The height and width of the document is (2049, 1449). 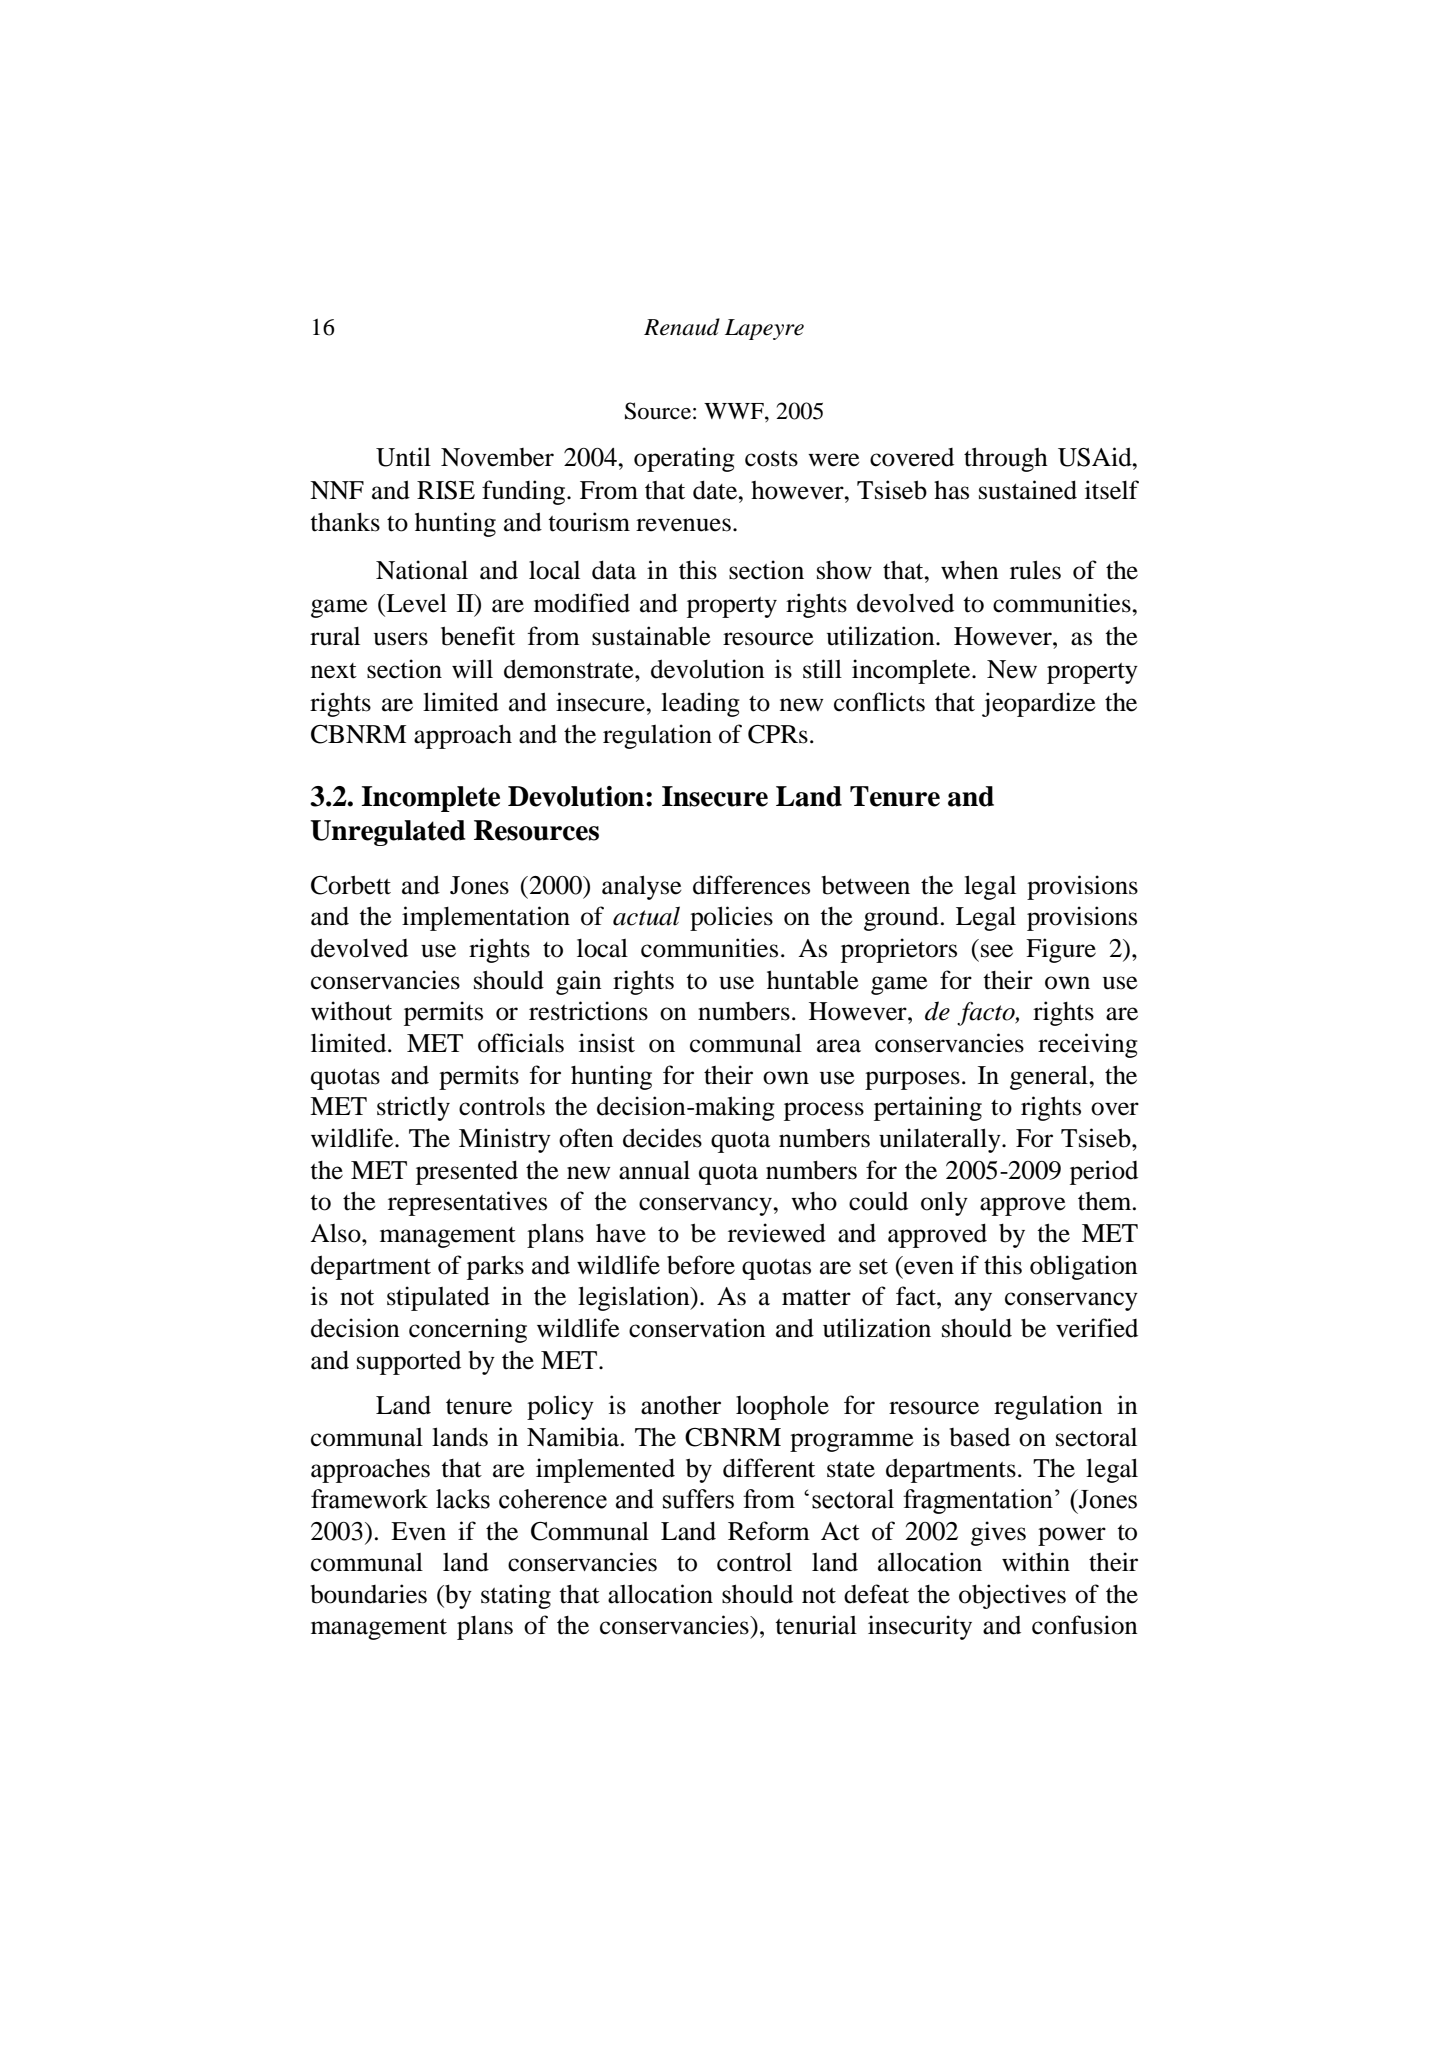 I want to click on reviewed, so click(x=777, y=1233).
